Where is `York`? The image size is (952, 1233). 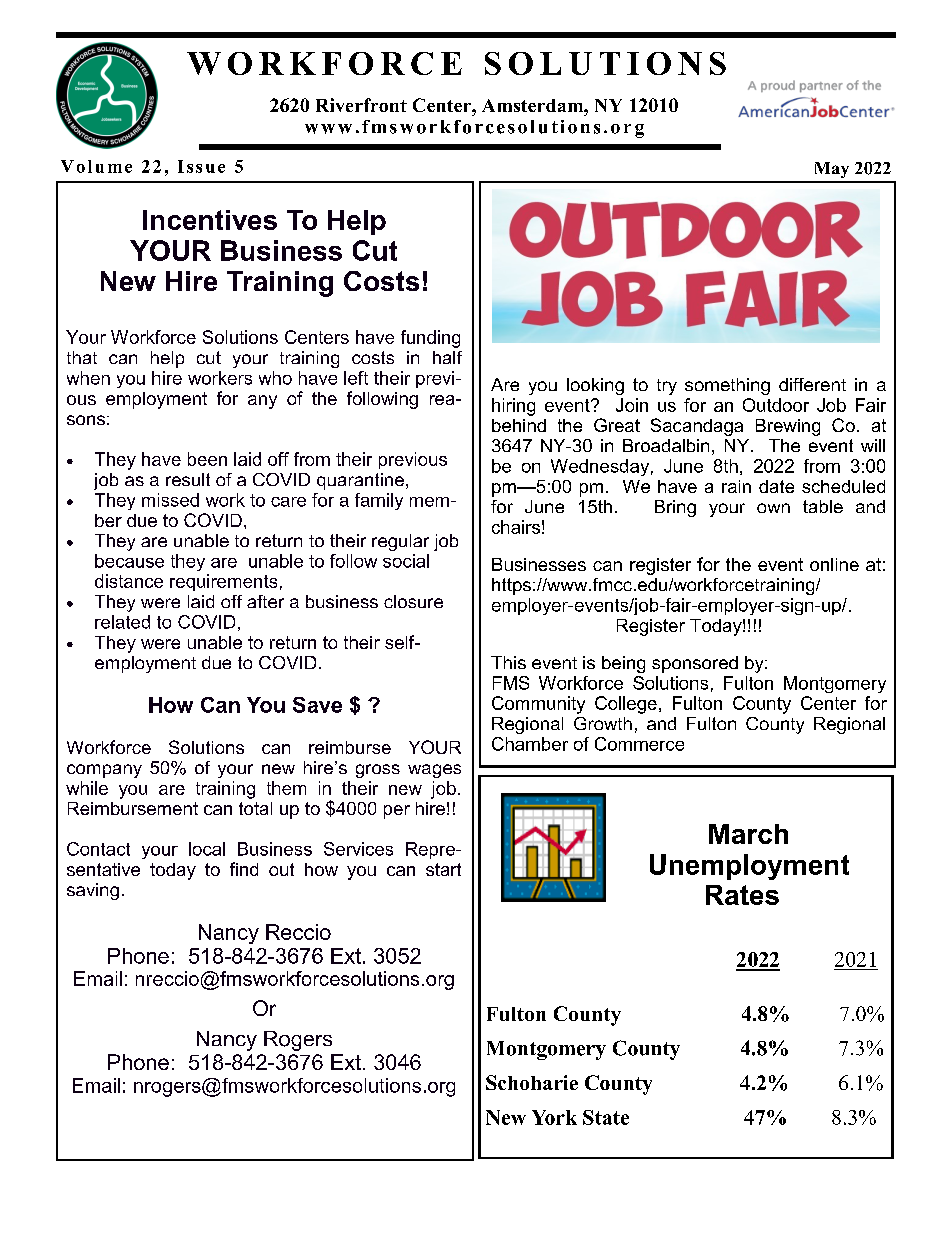
York is located at coordinates (554, 1117).
